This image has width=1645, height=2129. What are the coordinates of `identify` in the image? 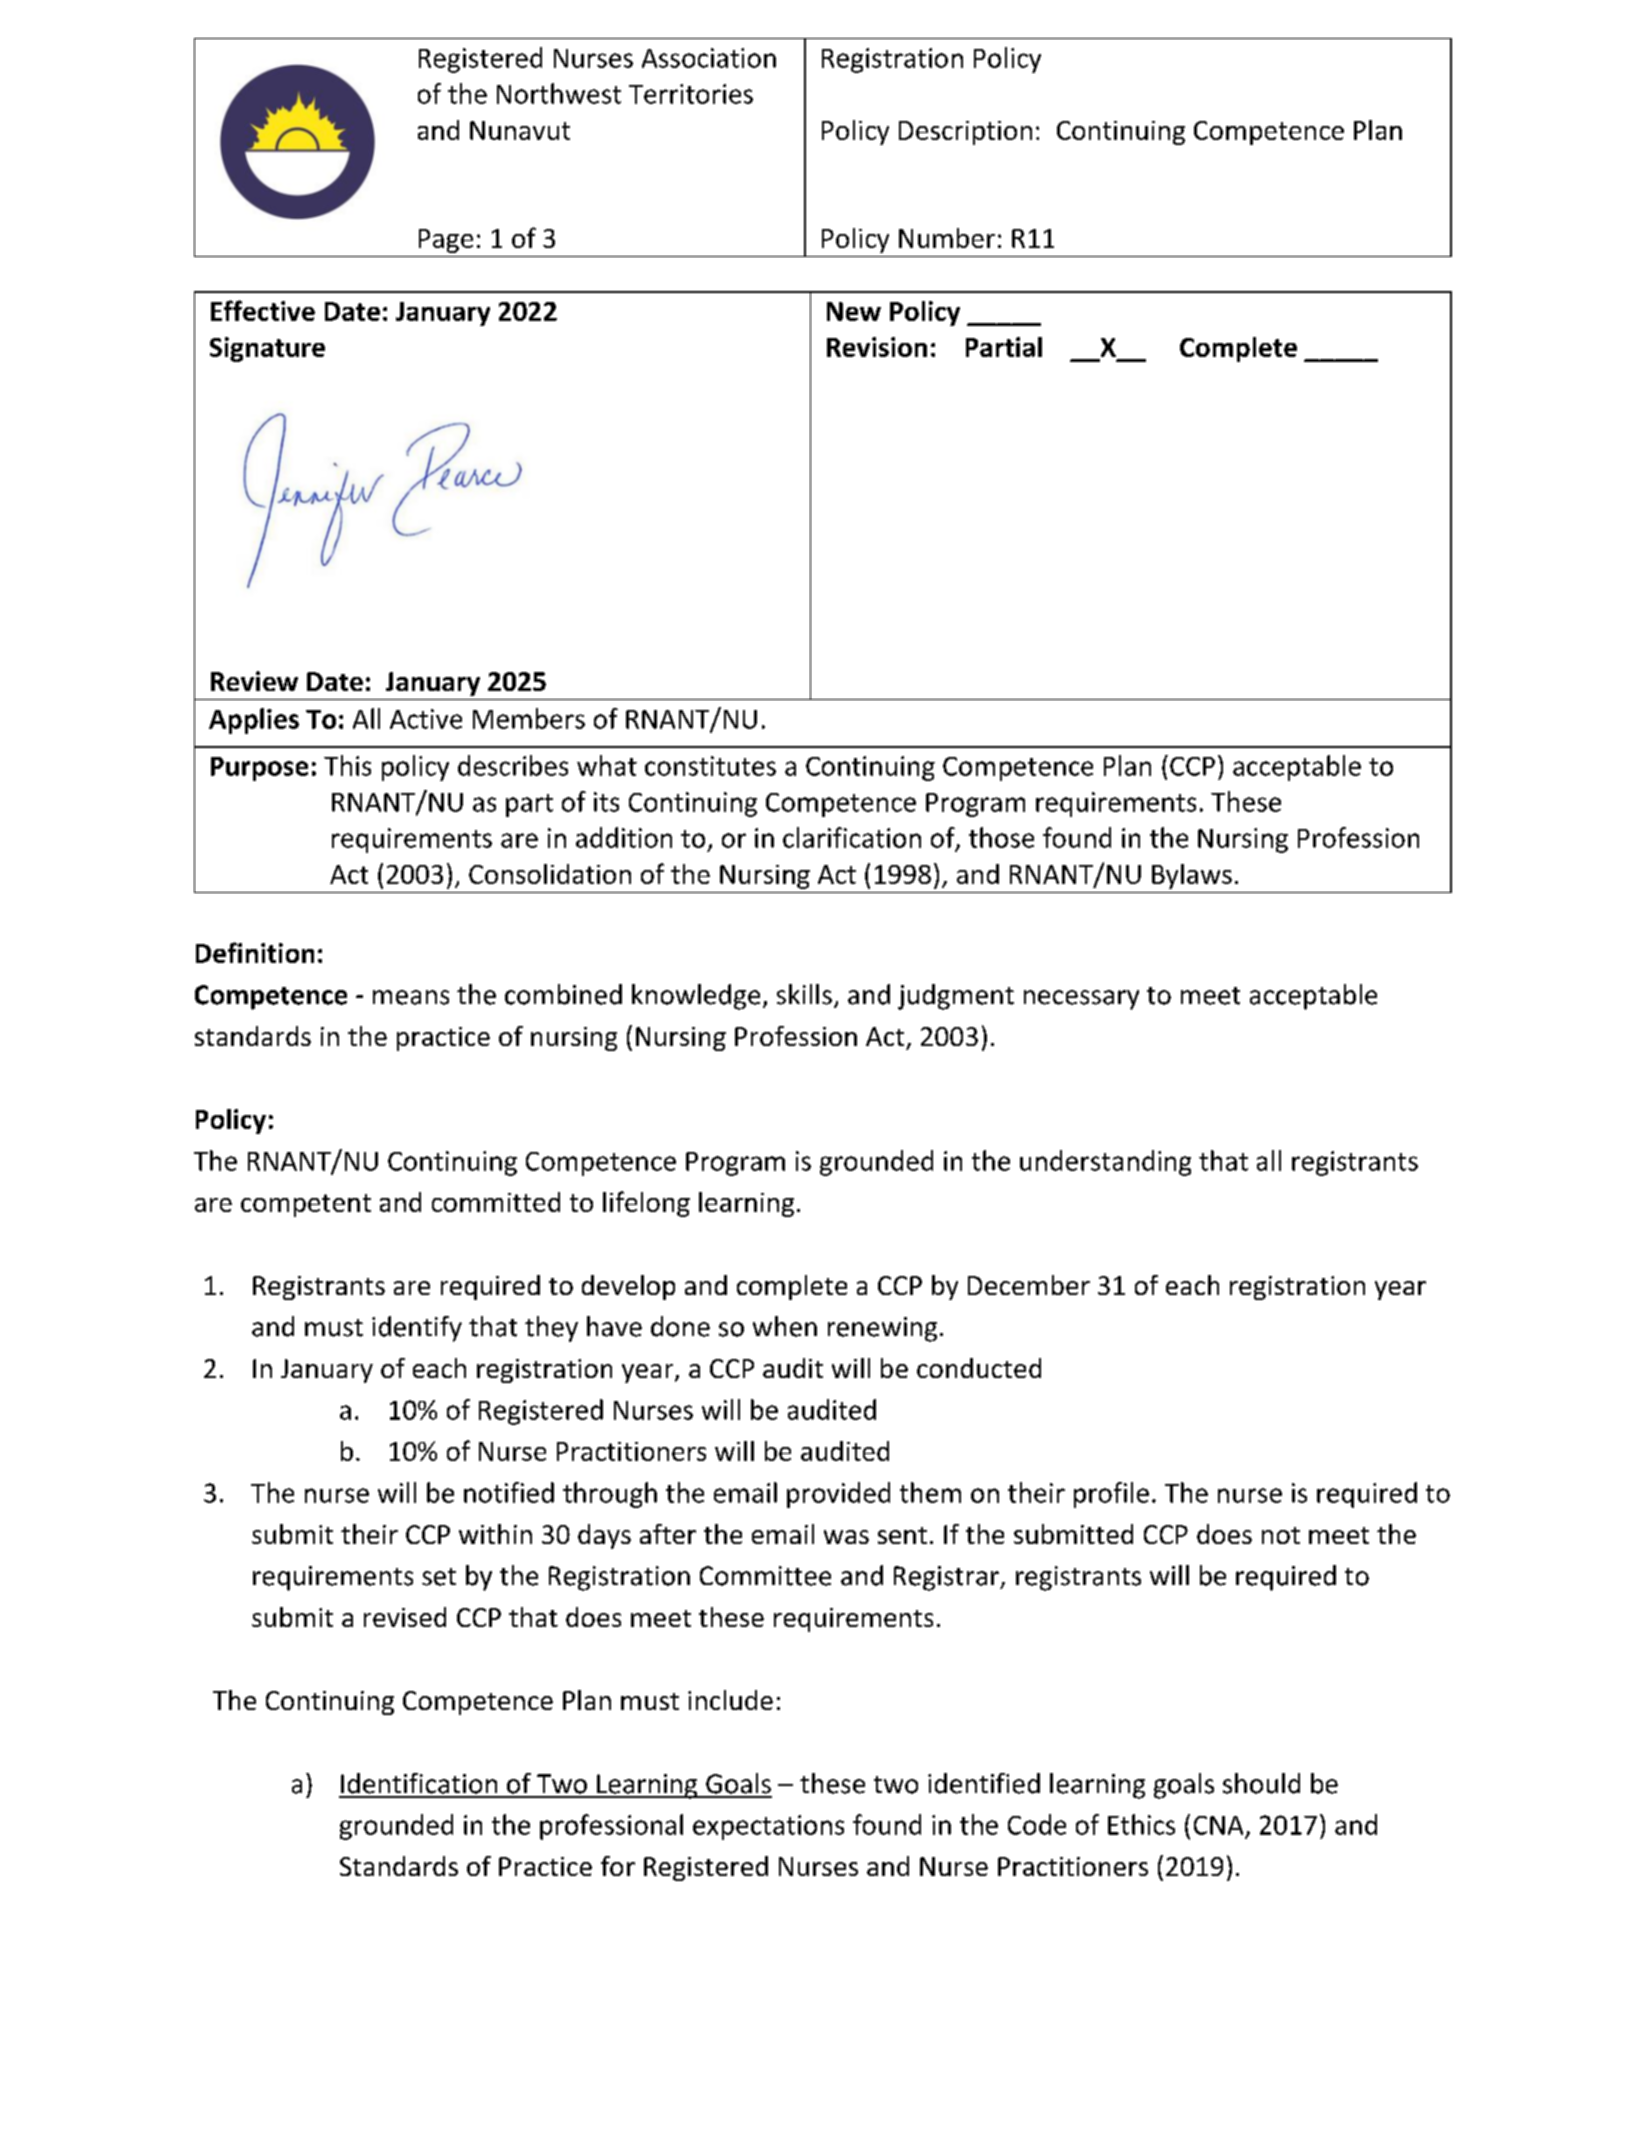 It's located at (417, 1329).
